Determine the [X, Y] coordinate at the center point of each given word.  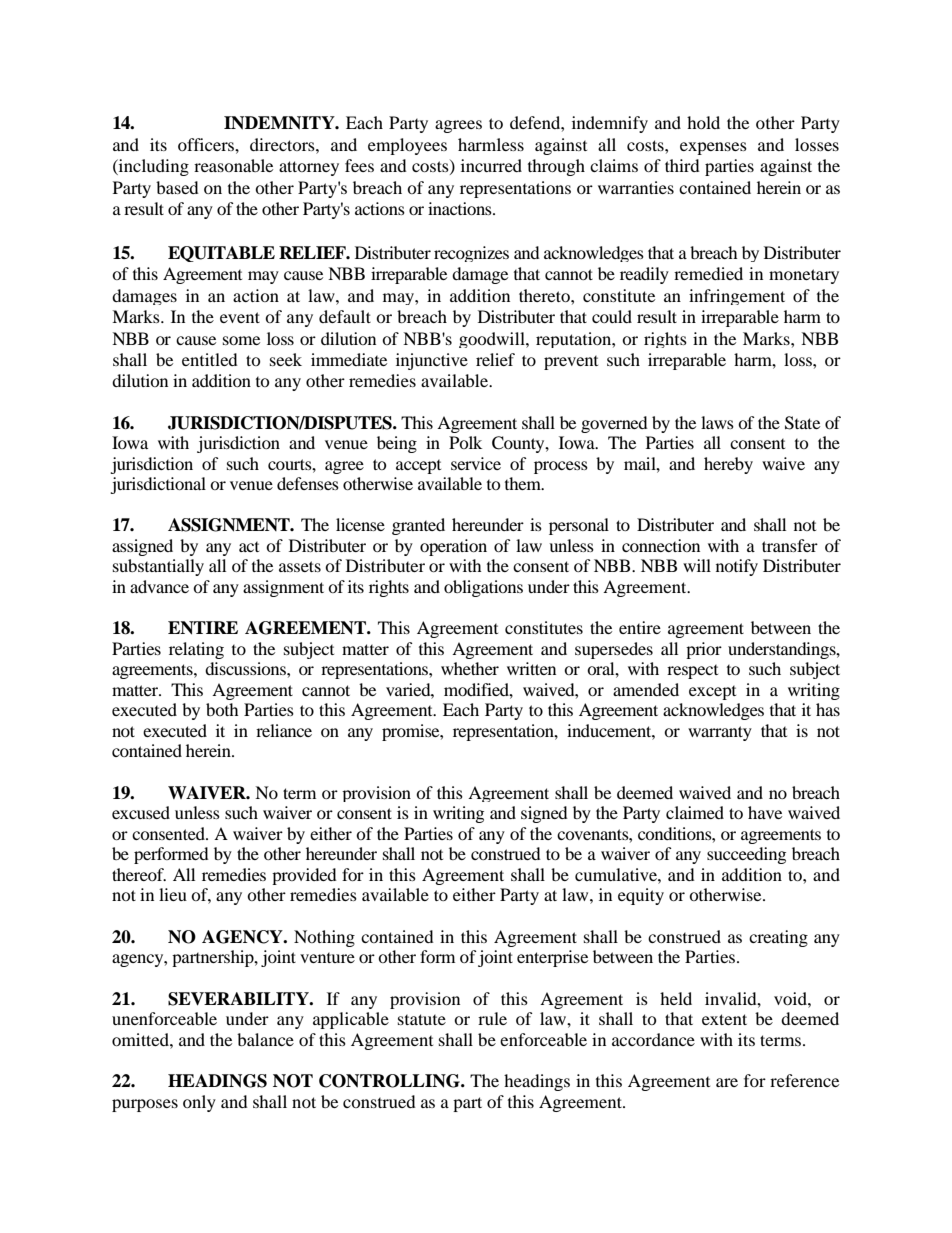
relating [196, 650]
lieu [173, 894]
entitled [210, 359]
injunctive [432, 361]
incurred [491, 165]
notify [737, 567]
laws [717, 422]
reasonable [233, 165]
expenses [713, 148]
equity [641, 896]
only [199, 1103]
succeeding [746, 855]
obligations [483, 588]
